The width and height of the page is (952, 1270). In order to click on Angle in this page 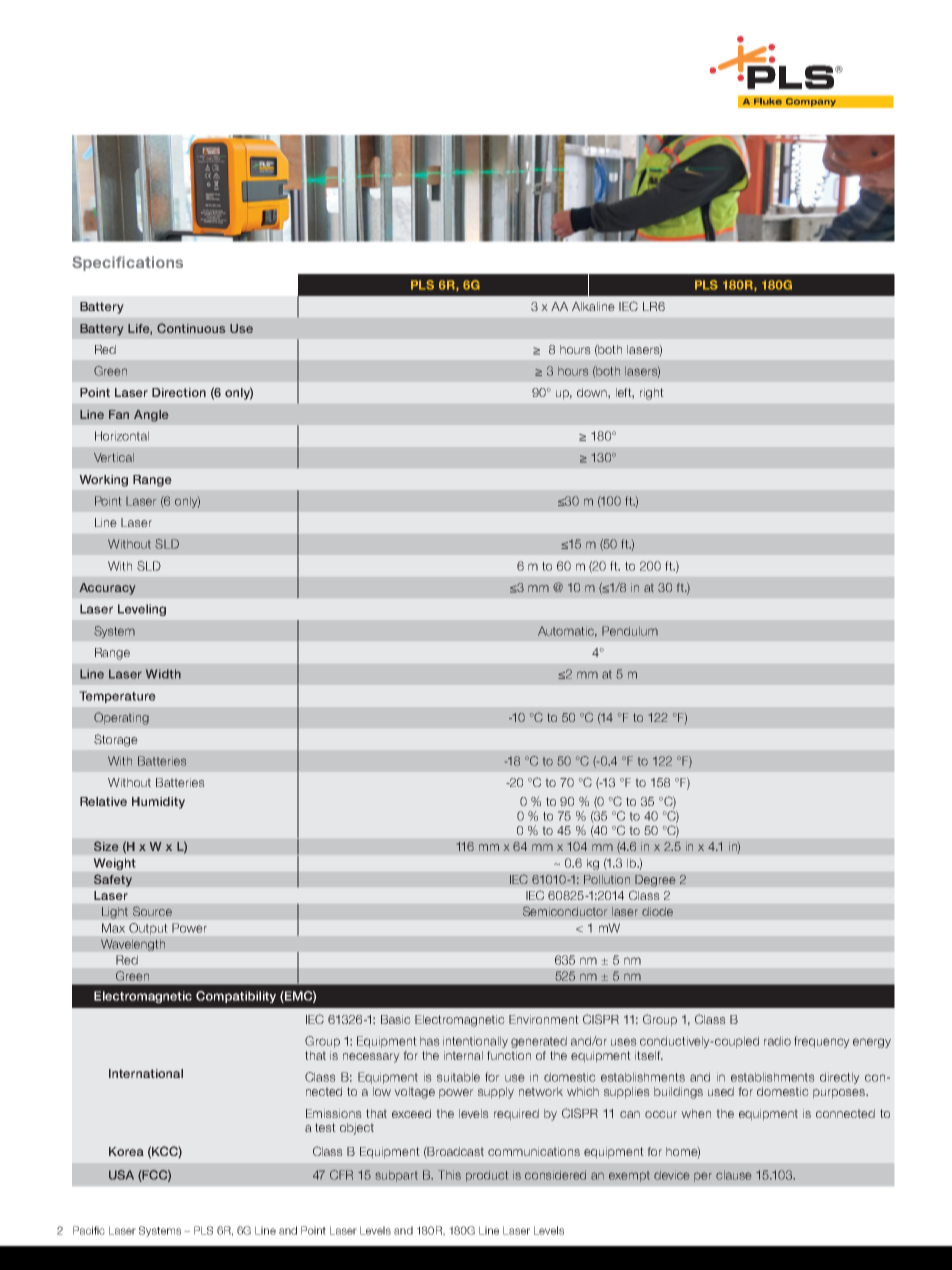, I will do `click(151, 416)`.
